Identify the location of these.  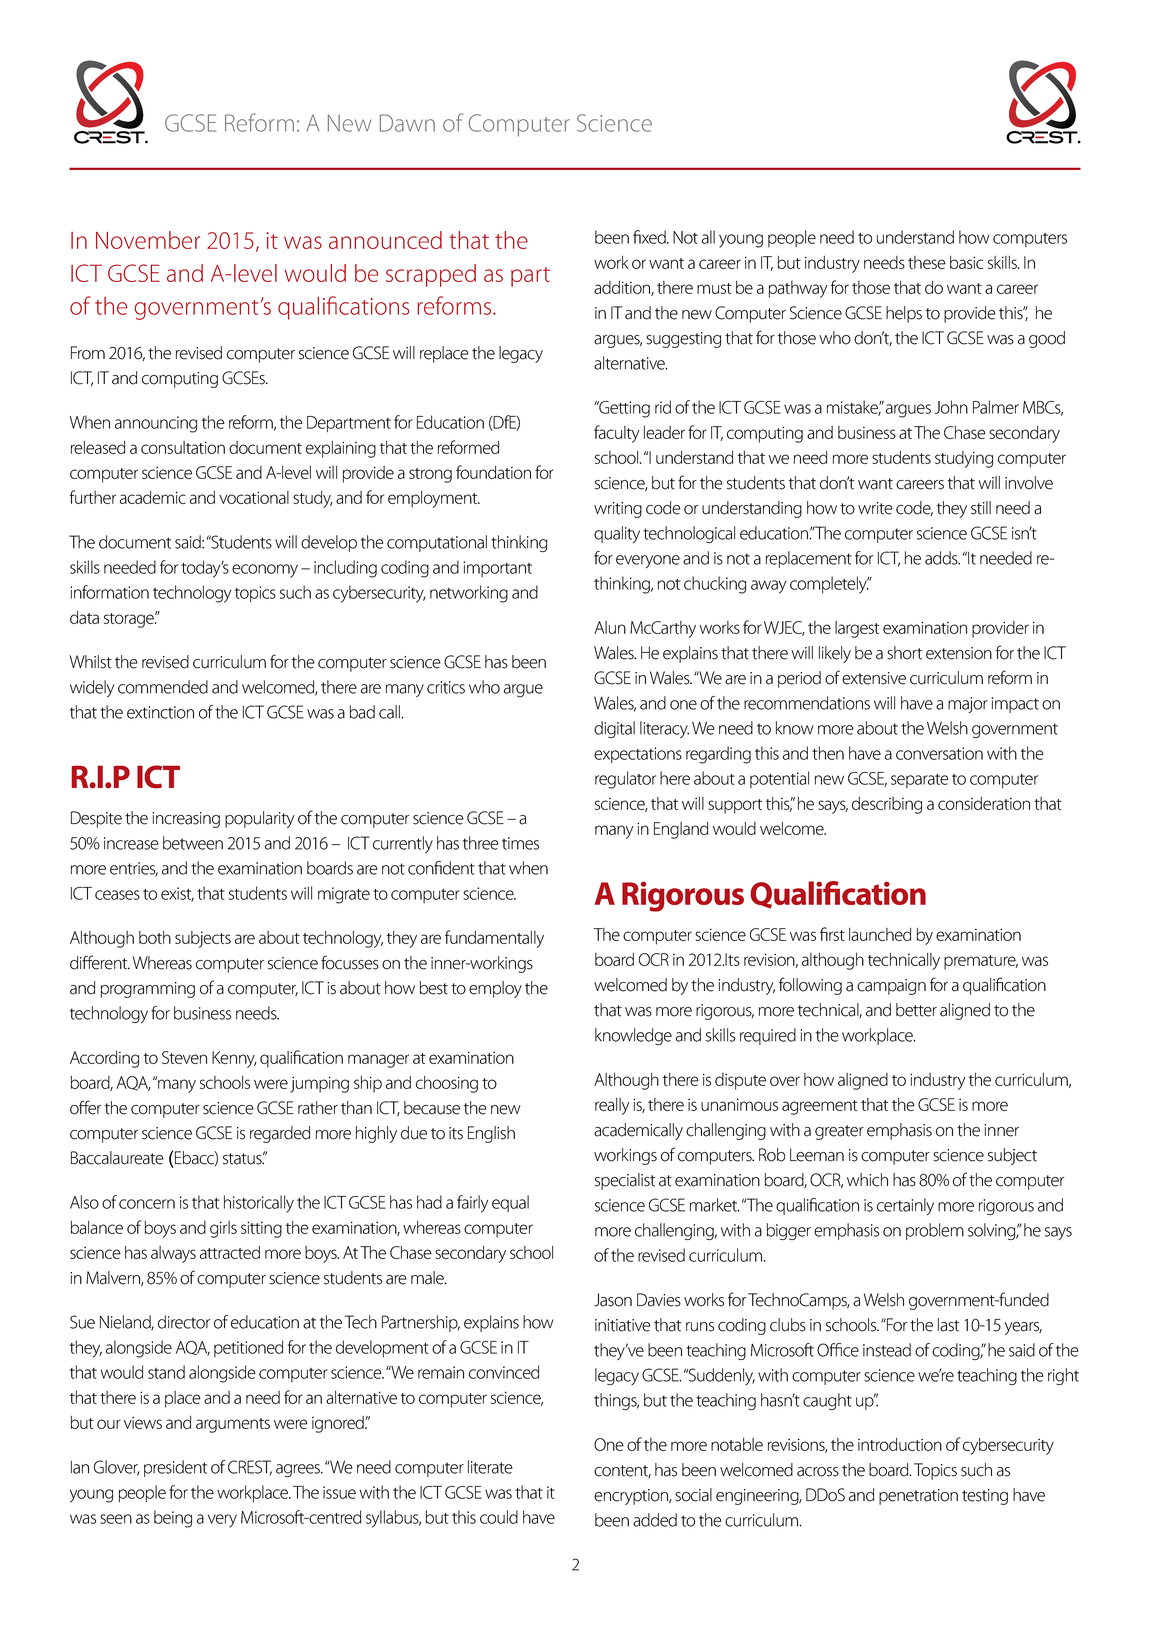
(927, 262).
